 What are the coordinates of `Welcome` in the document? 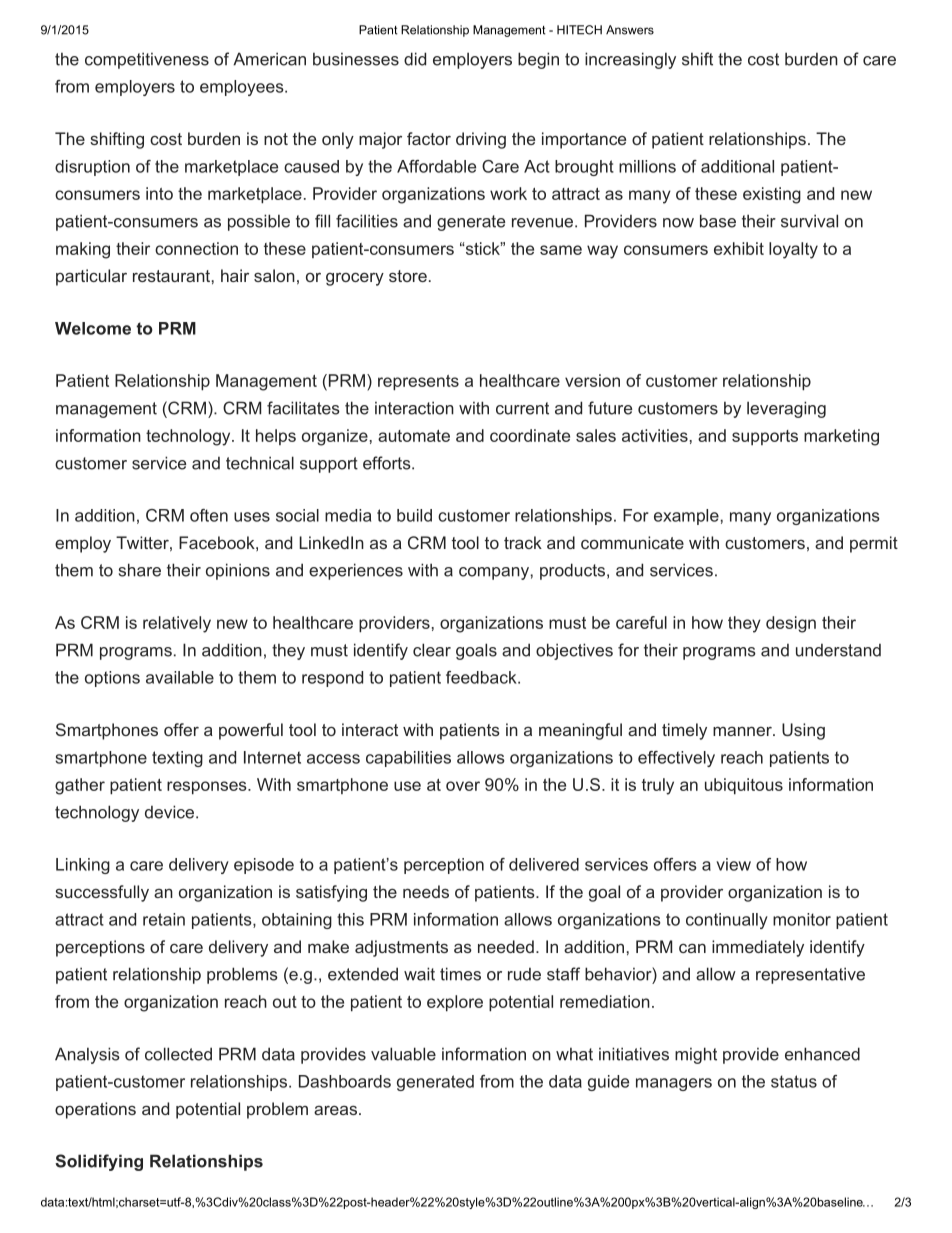 It's located at (93, 328).
